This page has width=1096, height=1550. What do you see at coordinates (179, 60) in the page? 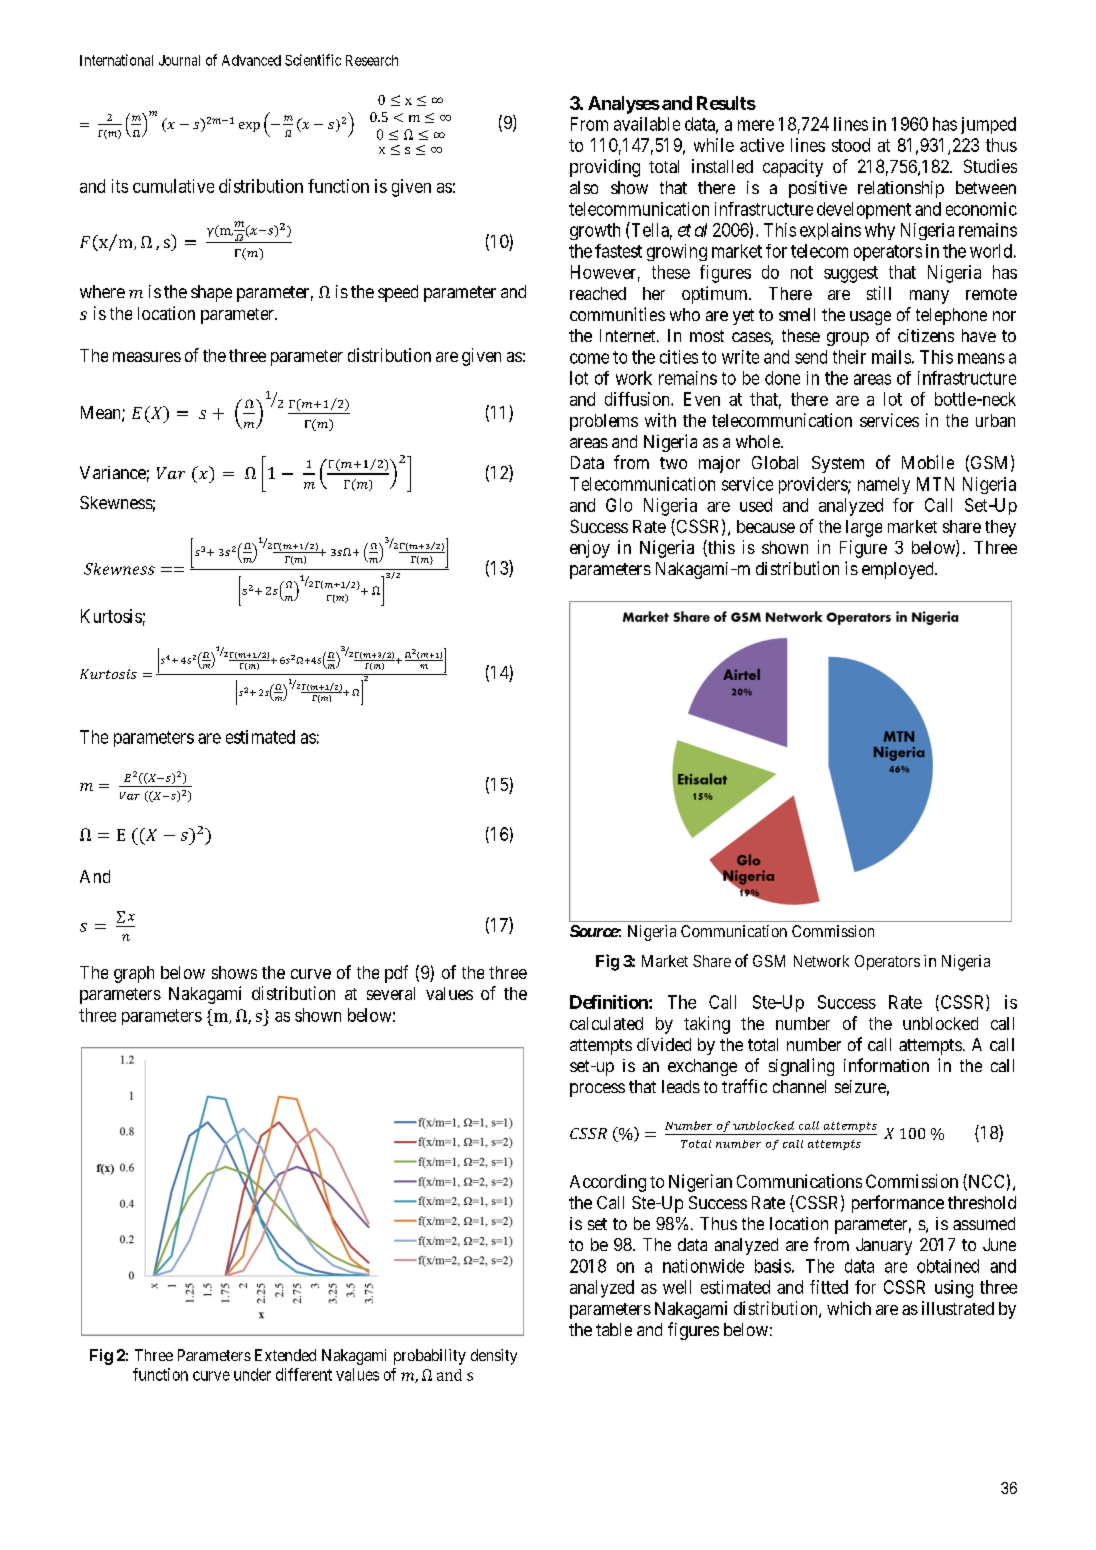
I see `Journal` at bounding box center [179, 60].
